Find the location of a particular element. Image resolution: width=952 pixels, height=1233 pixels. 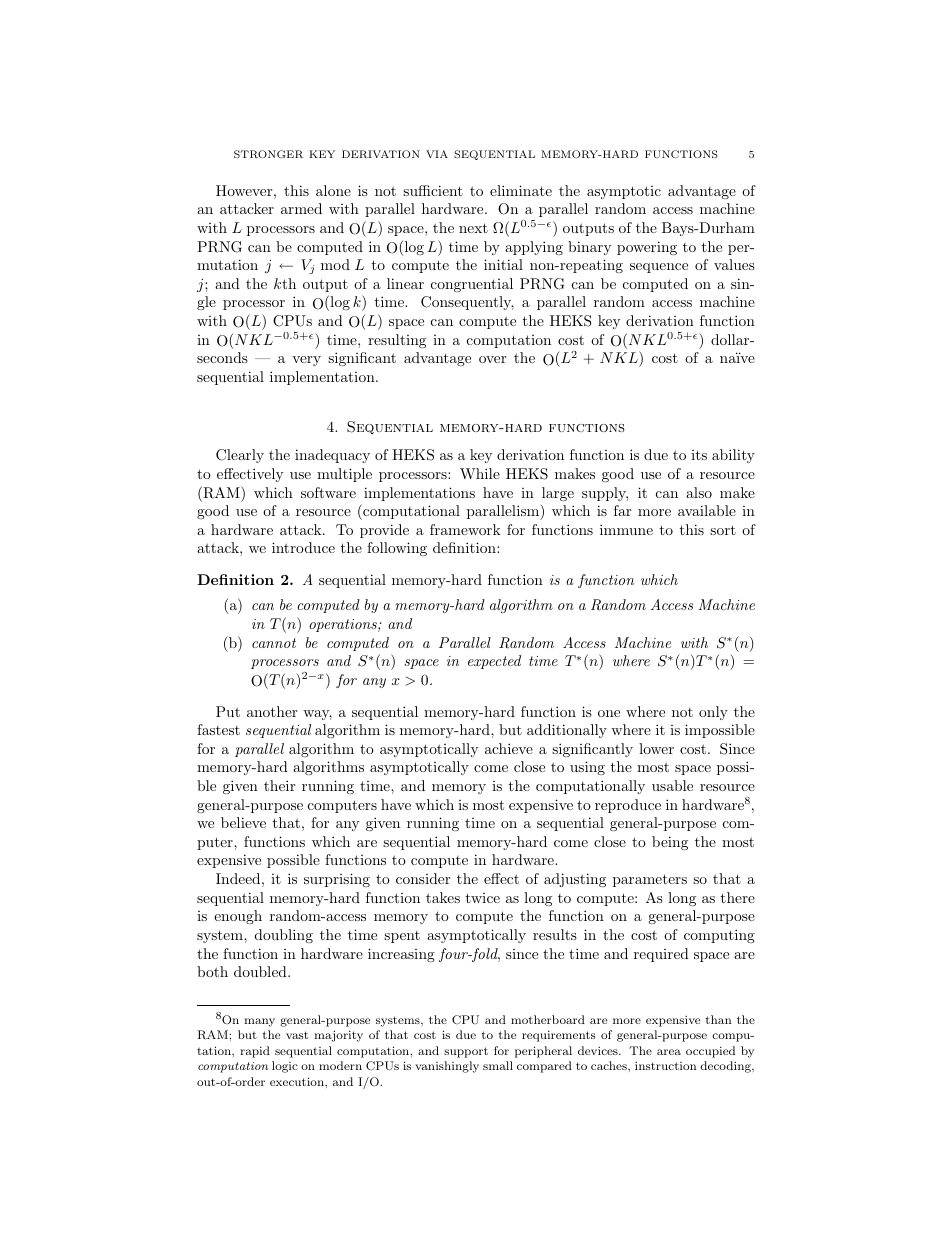

area is located at coordinates (669, 1052).
